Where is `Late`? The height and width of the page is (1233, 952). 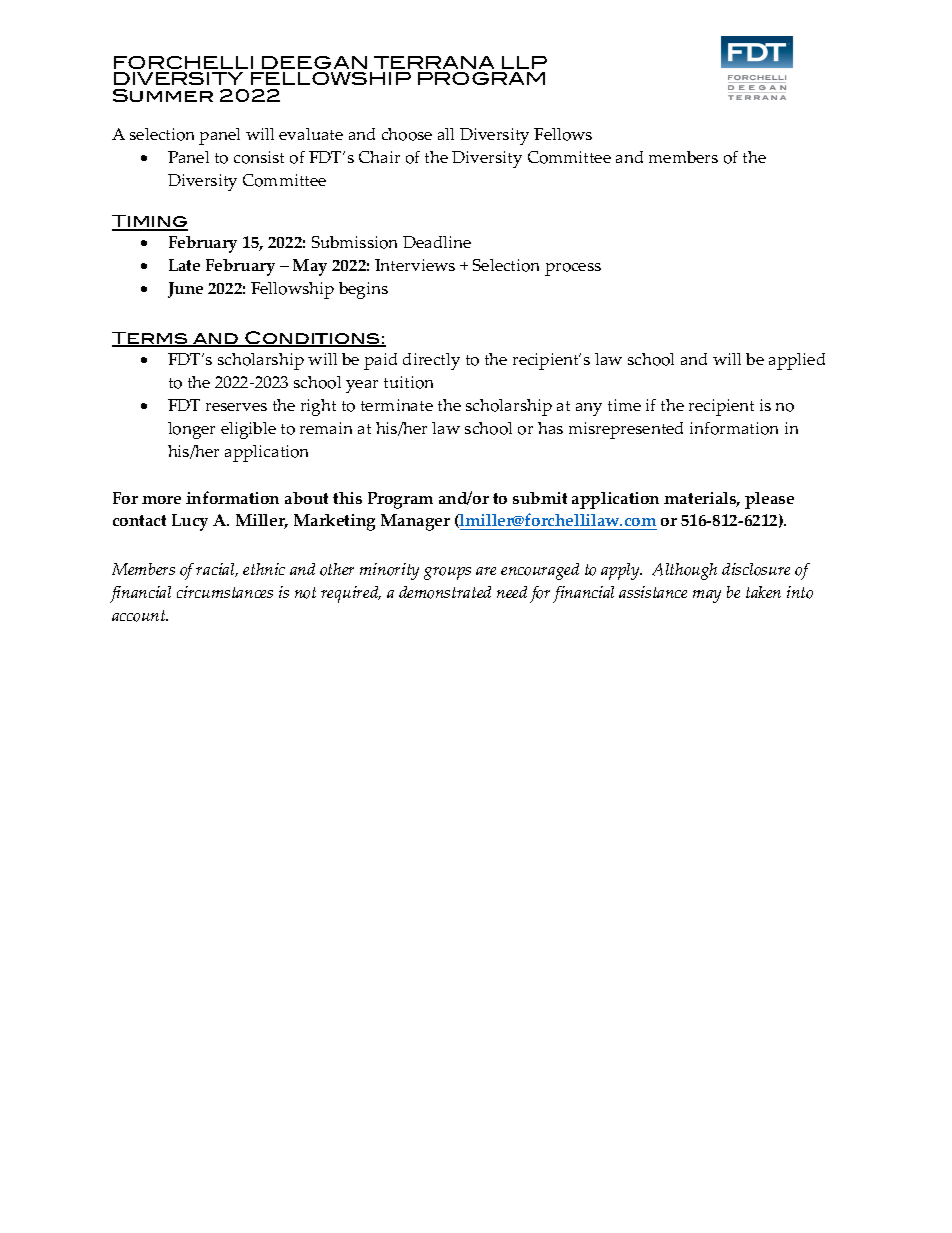 Late is located at coordinates (184, 265).
